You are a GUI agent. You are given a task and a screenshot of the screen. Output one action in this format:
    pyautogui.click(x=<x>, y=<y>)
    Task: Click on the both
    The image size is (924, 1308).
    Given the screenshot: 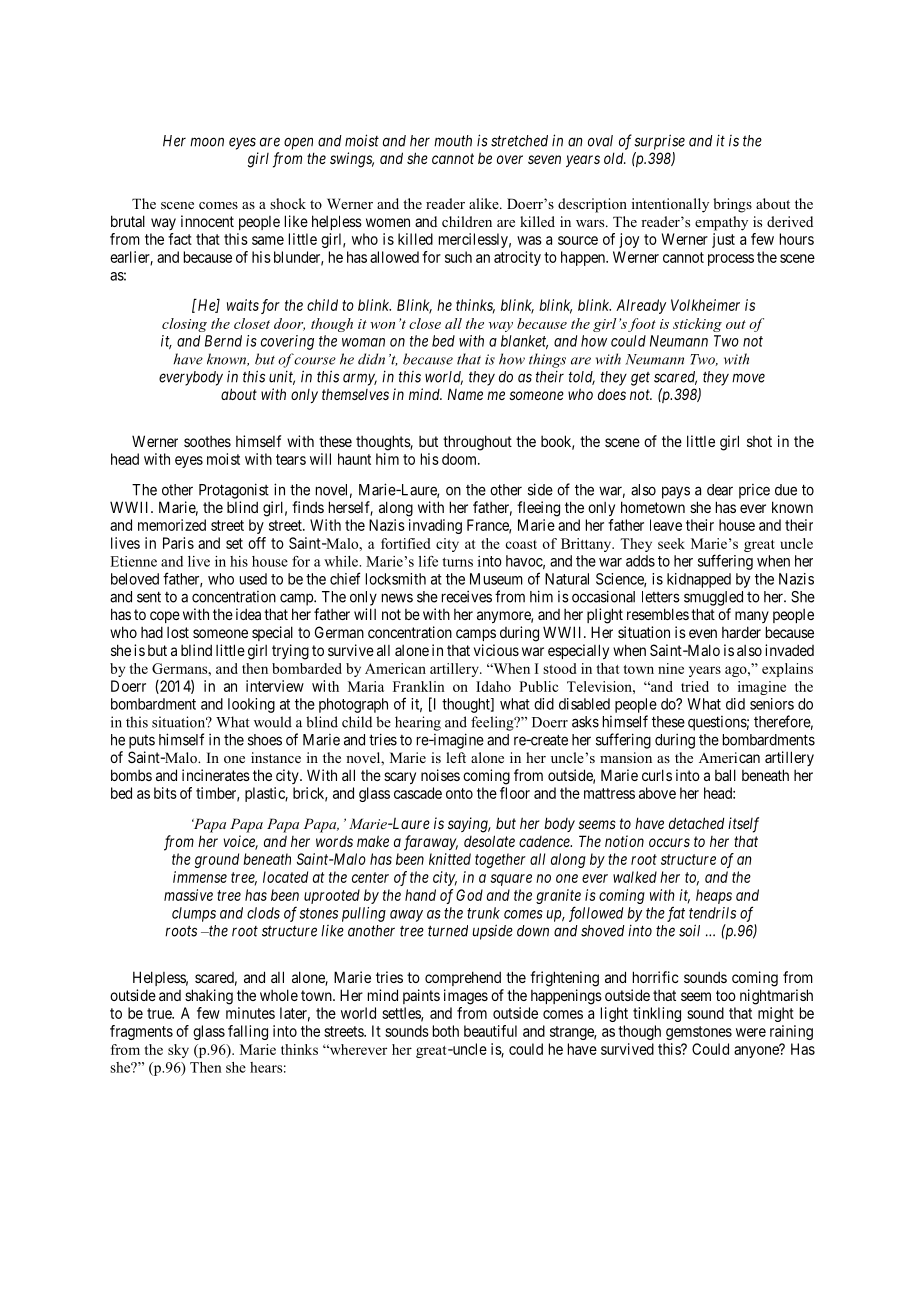 What is the action you would take?
    pyautogui.click(x=446, y=1031)
